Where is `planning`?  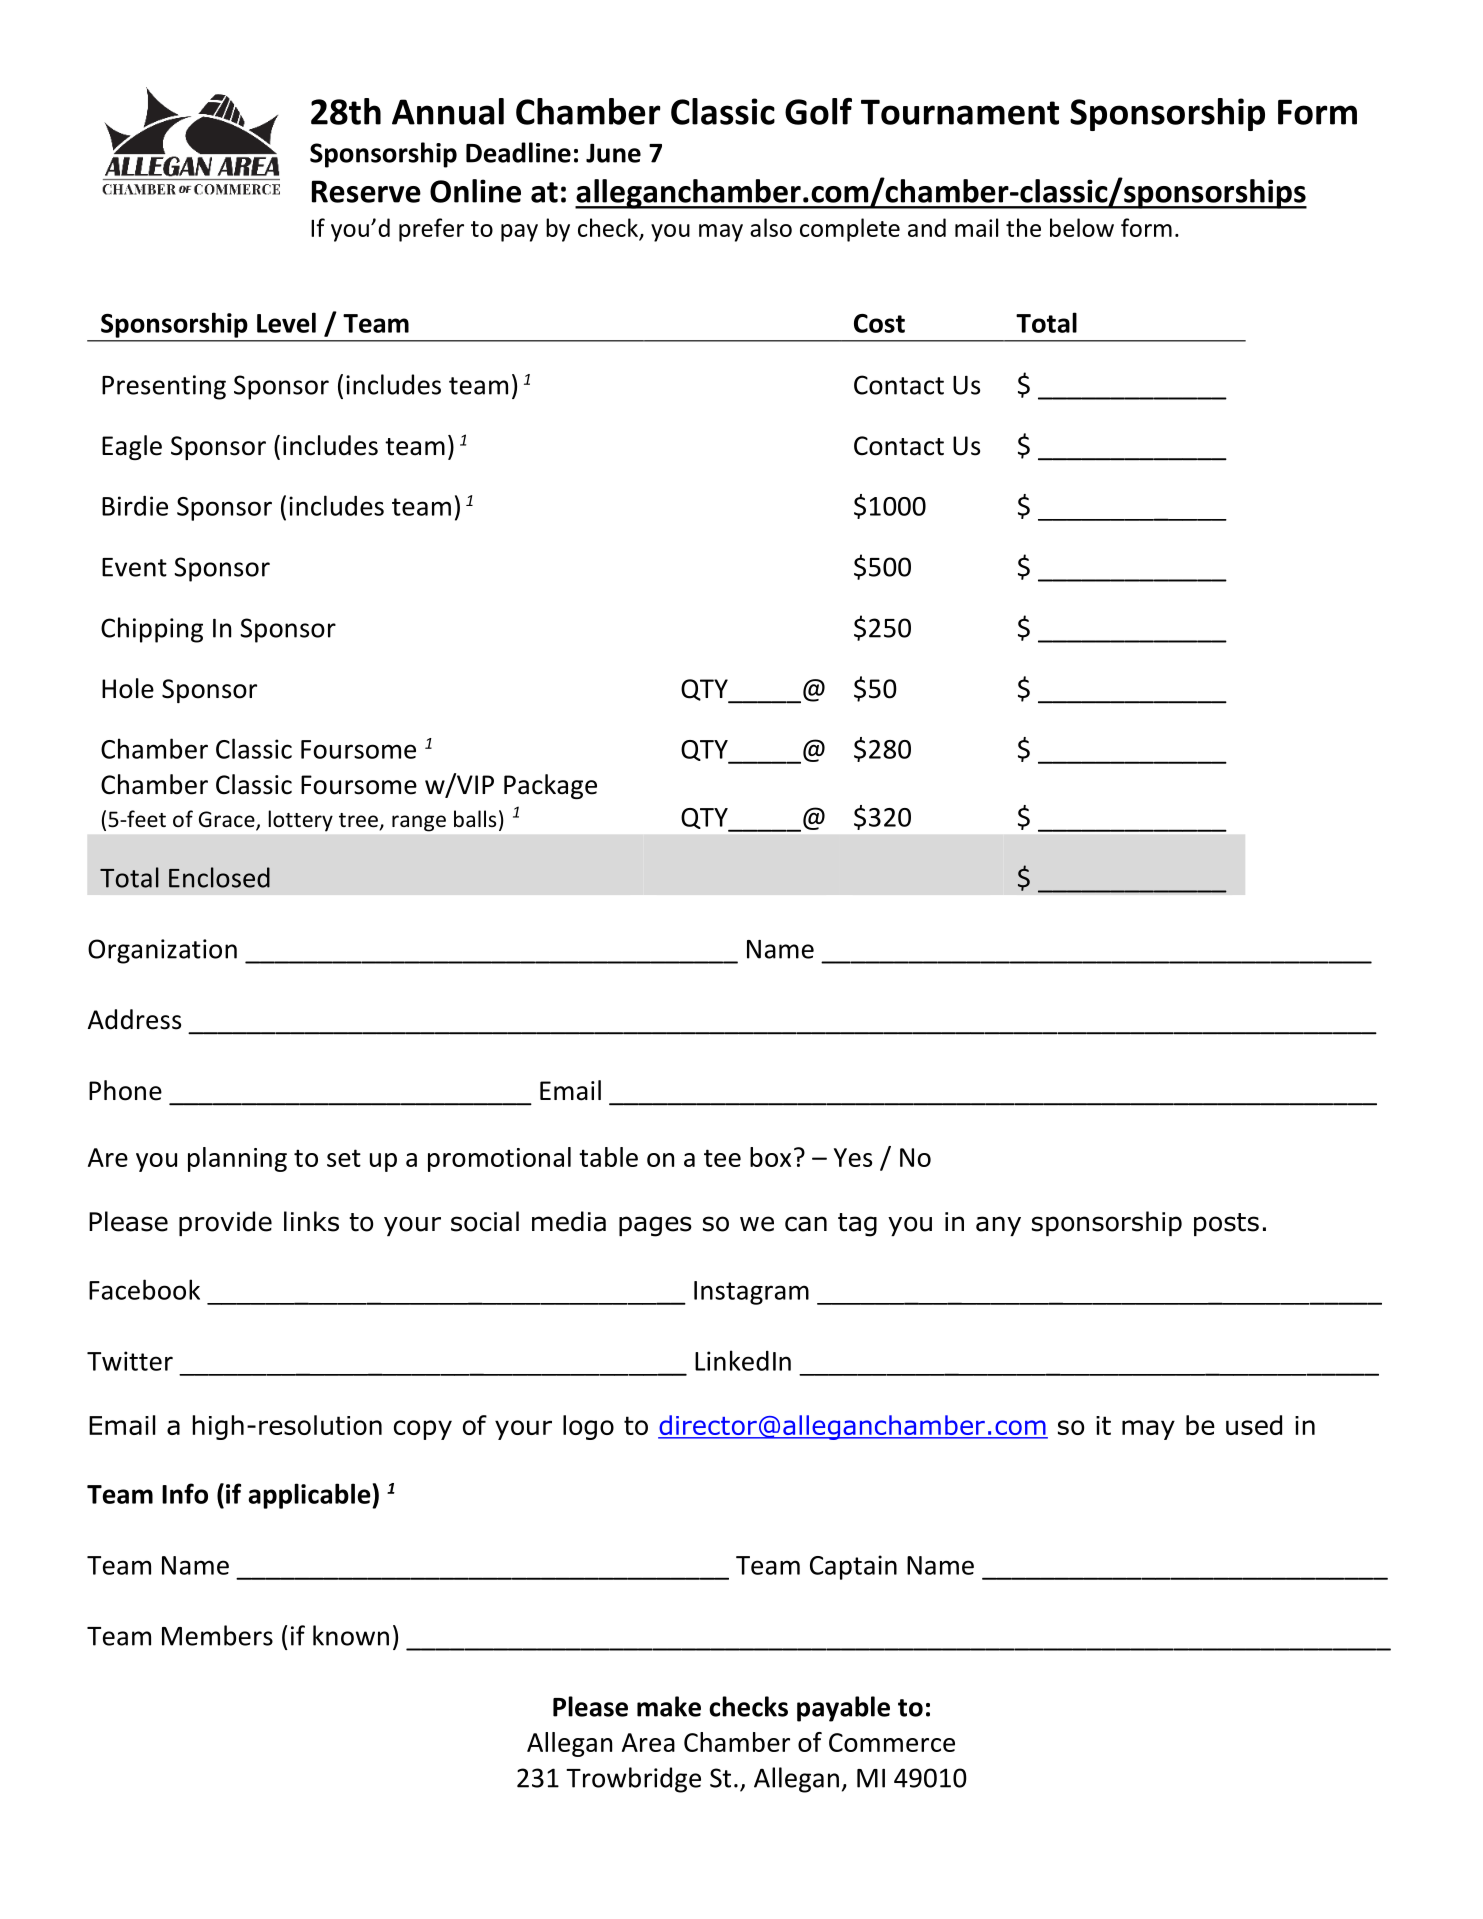
planning is located at coordinates (237, 1159).
